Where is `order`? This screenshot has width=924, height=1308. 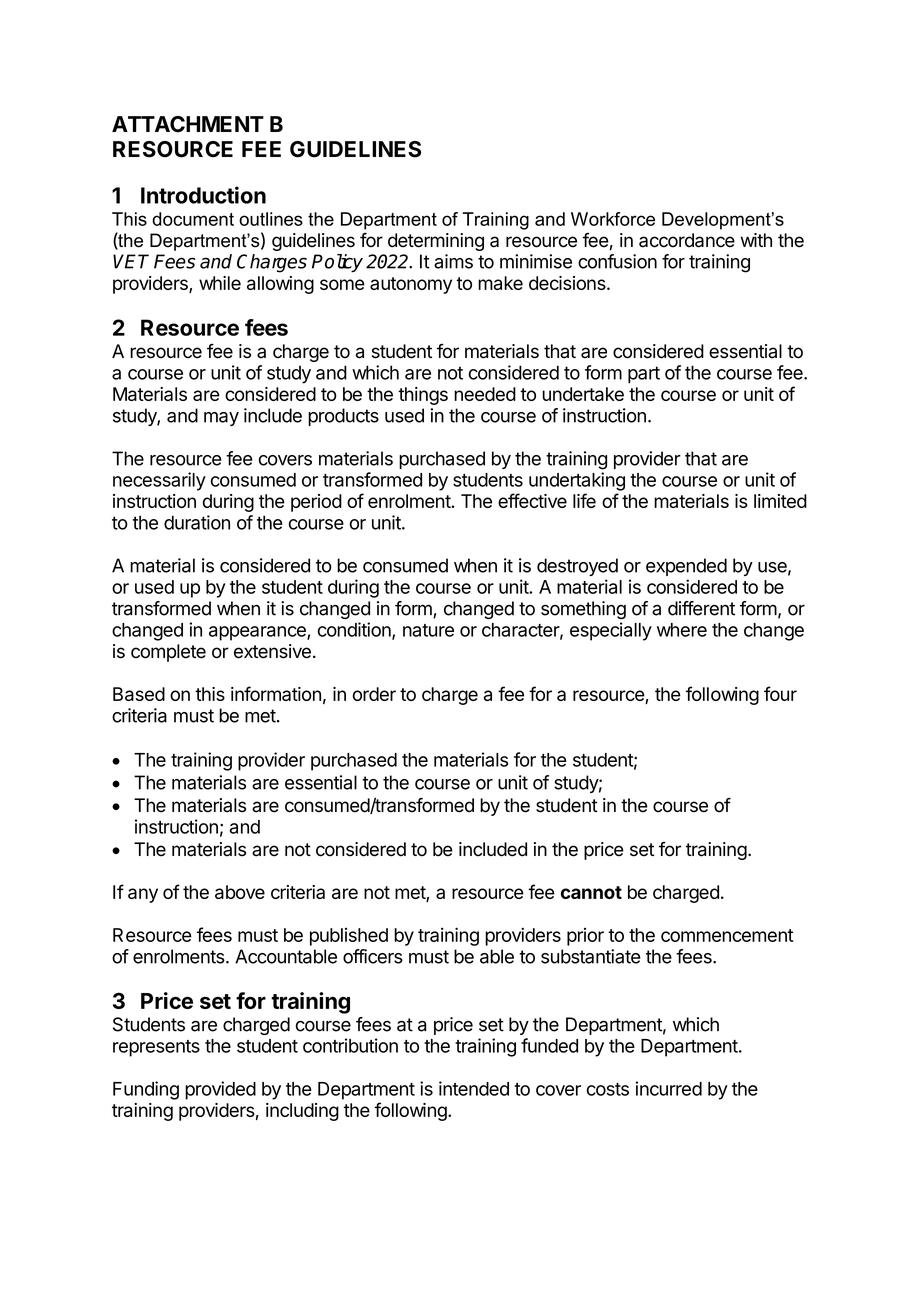 order is located at coordinates (374, 694).
